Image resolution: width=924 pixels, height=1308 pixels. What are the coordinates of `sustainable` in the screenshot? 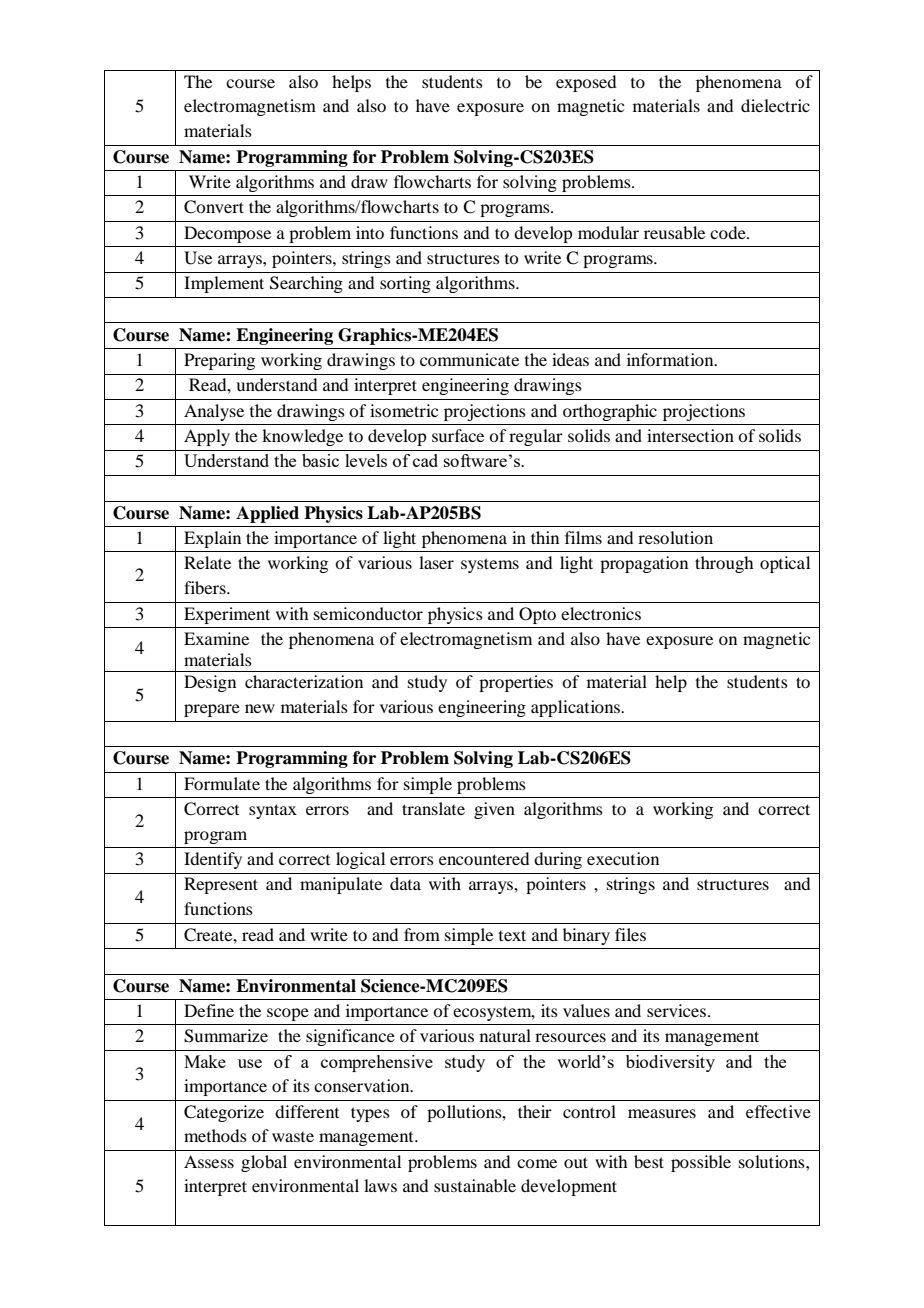 It's located at (475, 1185).
